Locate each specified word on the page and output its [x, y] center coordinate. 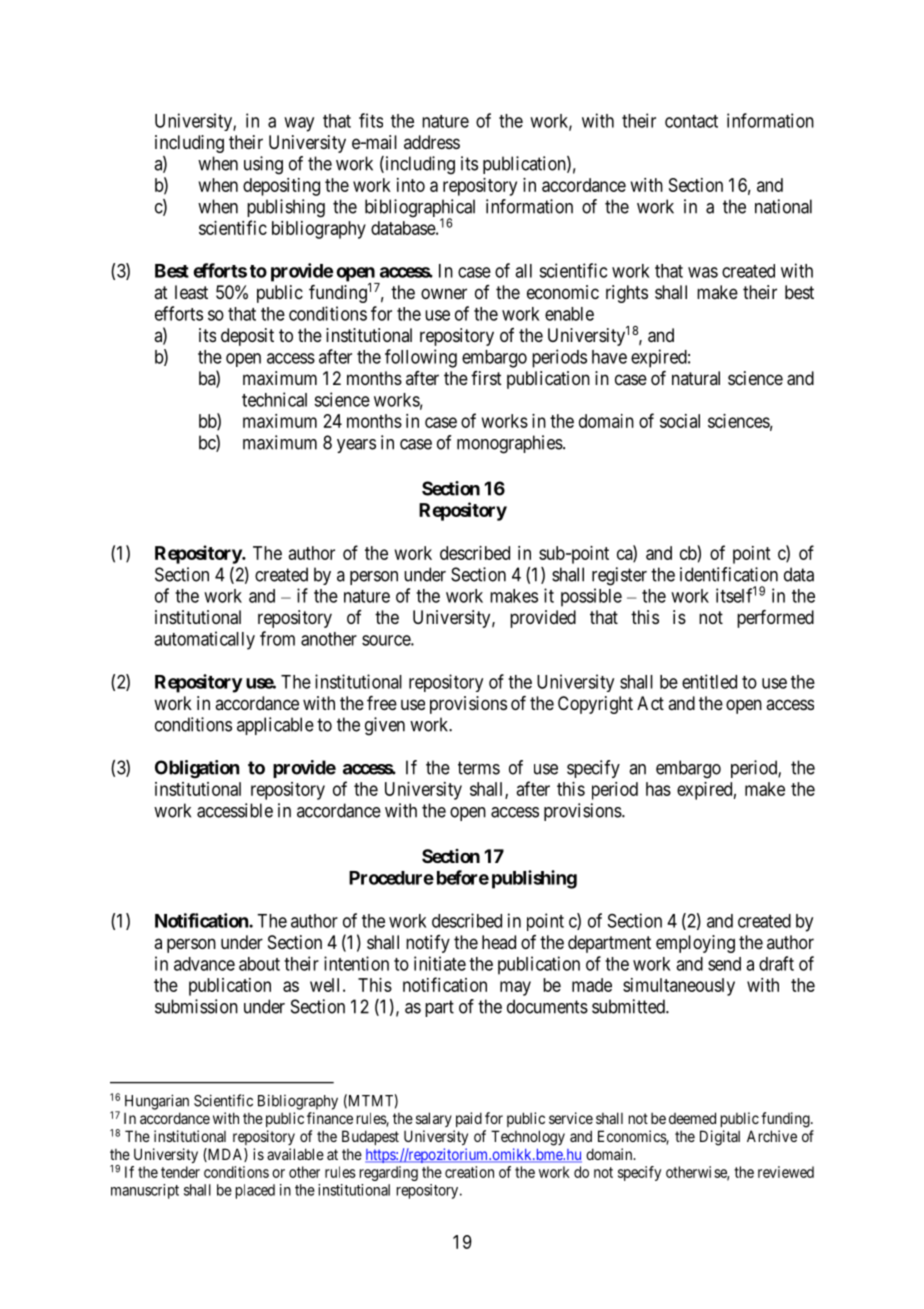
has [658, 789]
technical [274, 399]
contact [691, 121]
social [680, 421]
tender [180, 1172]
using [263, 165]
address [432, 142]
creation [469, 1172]
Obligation [197, 769]
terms [479, 768]
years [356, 446]
